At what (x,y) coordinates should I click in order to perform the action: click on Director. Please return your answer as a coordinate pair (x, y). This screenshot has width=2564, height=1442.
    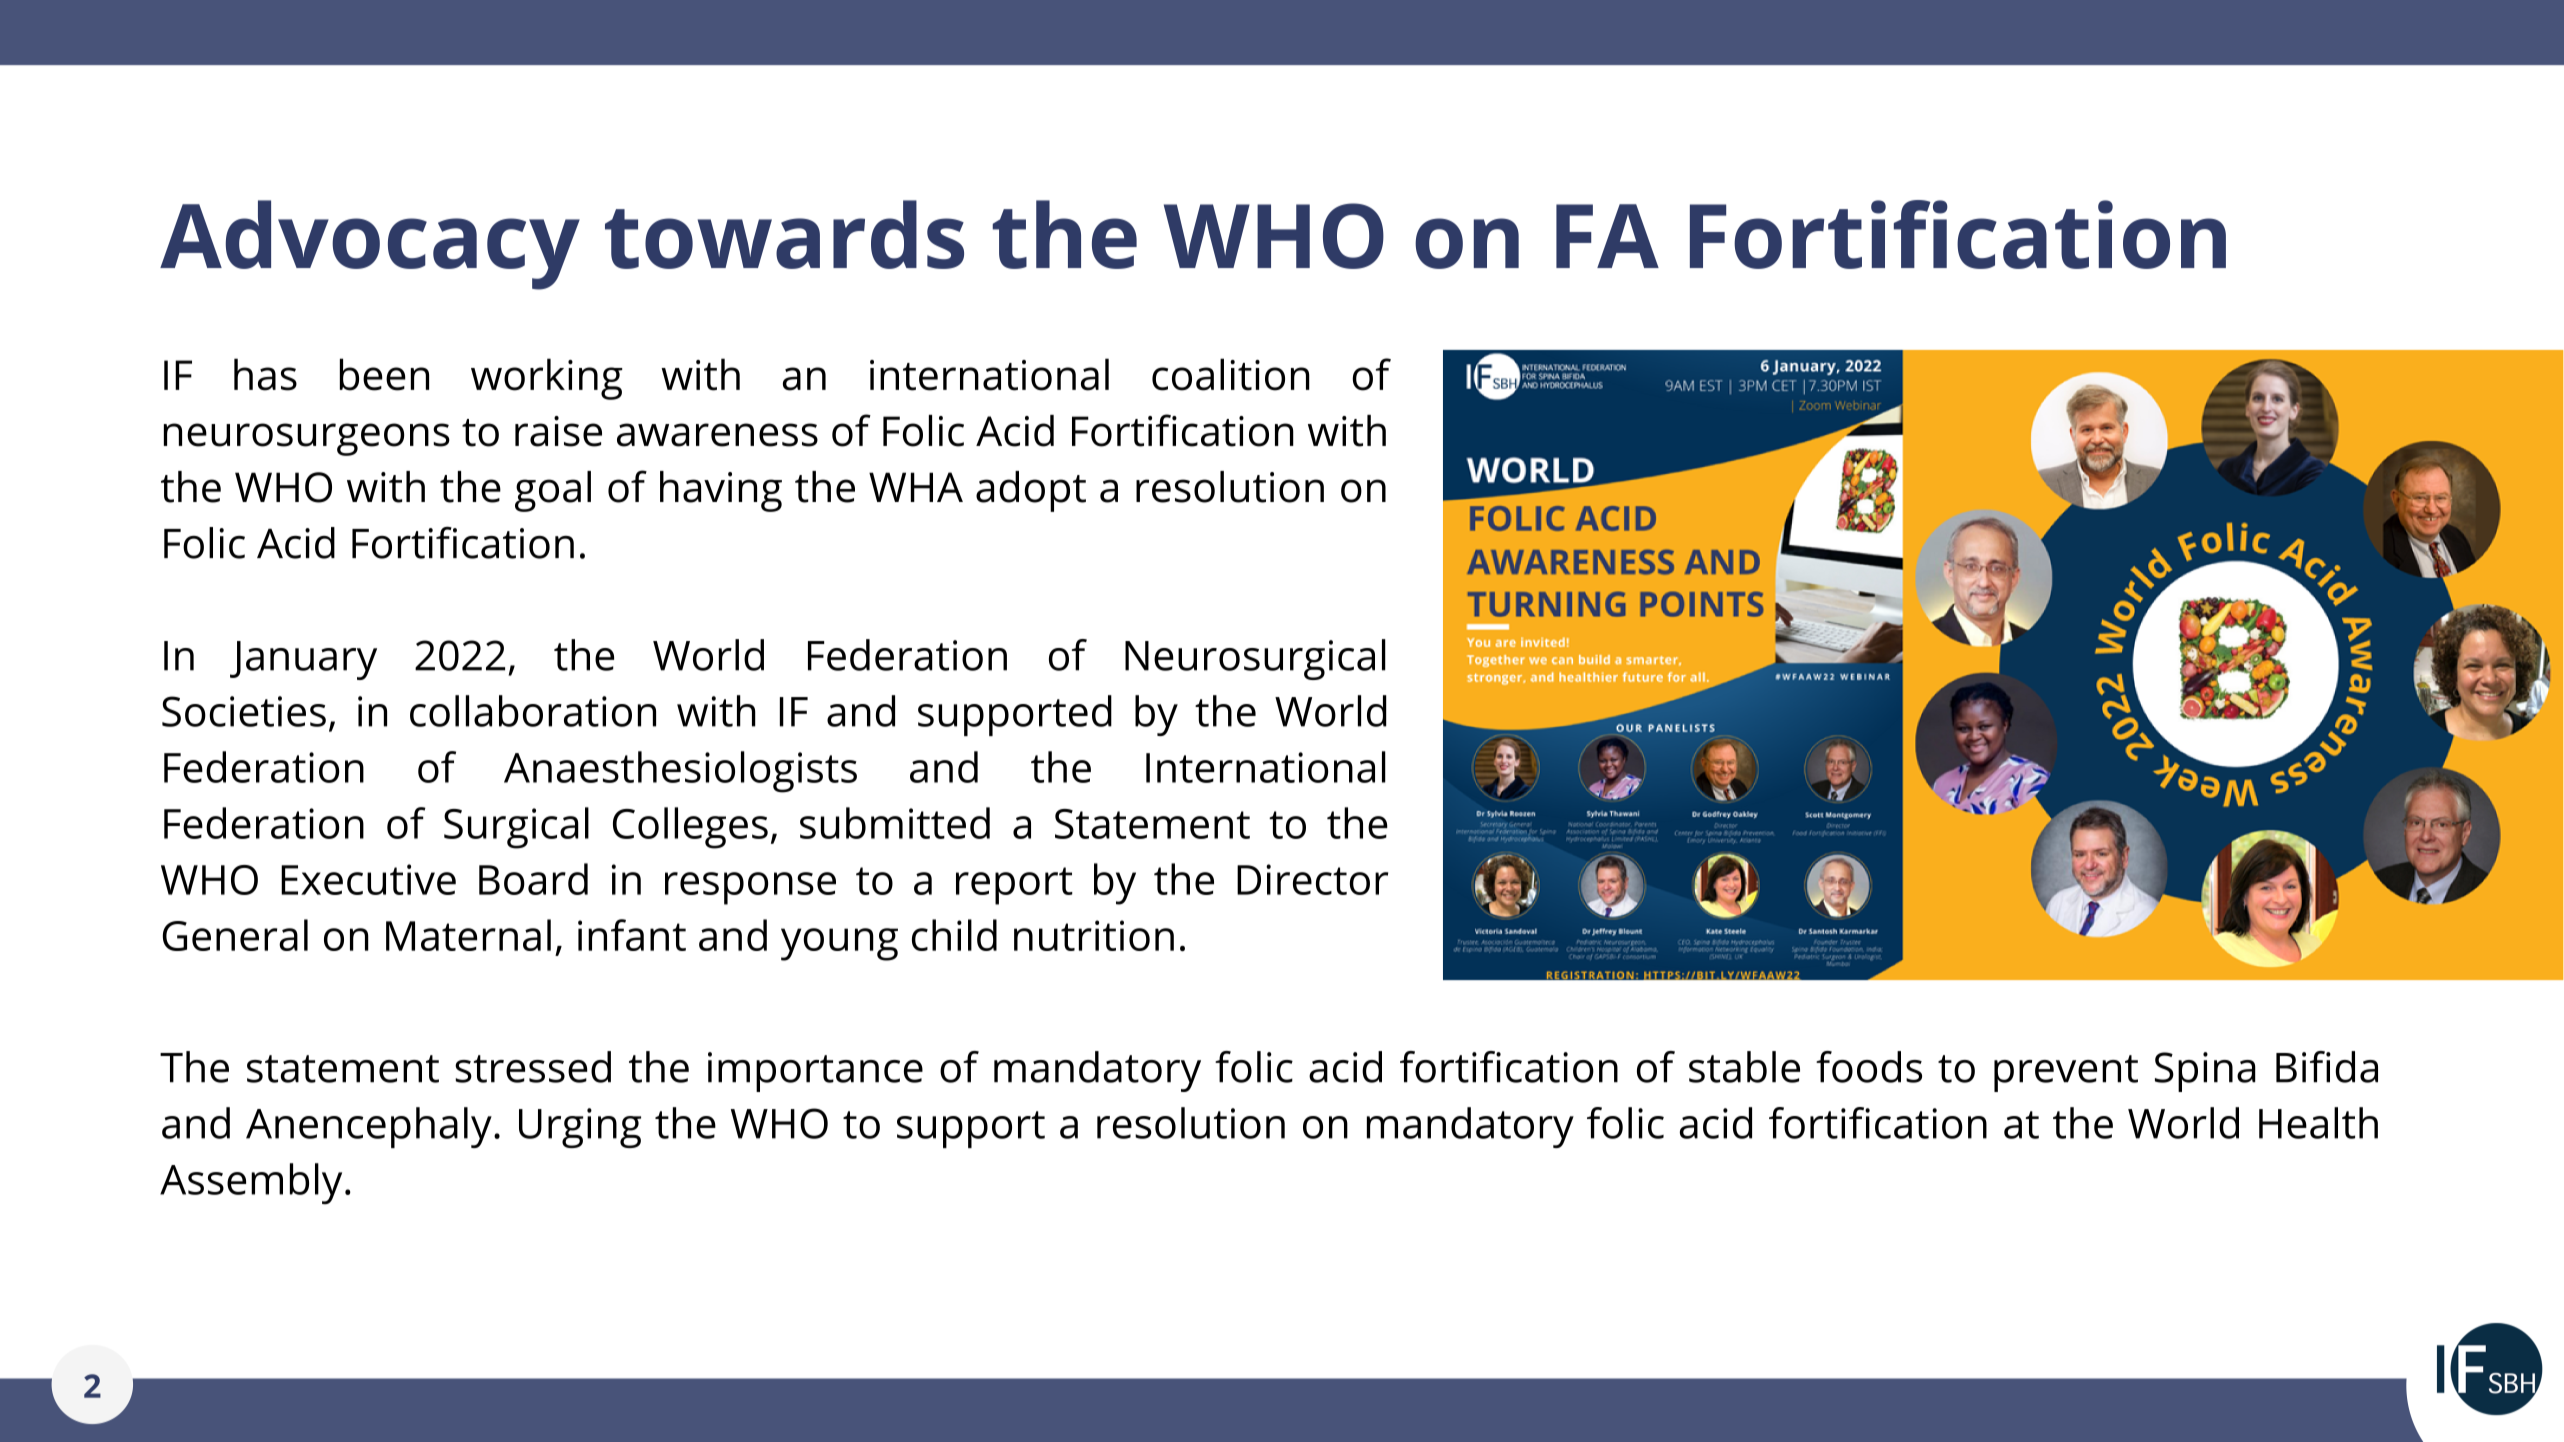
    Looking at the image, I should click on (1312, 879).
